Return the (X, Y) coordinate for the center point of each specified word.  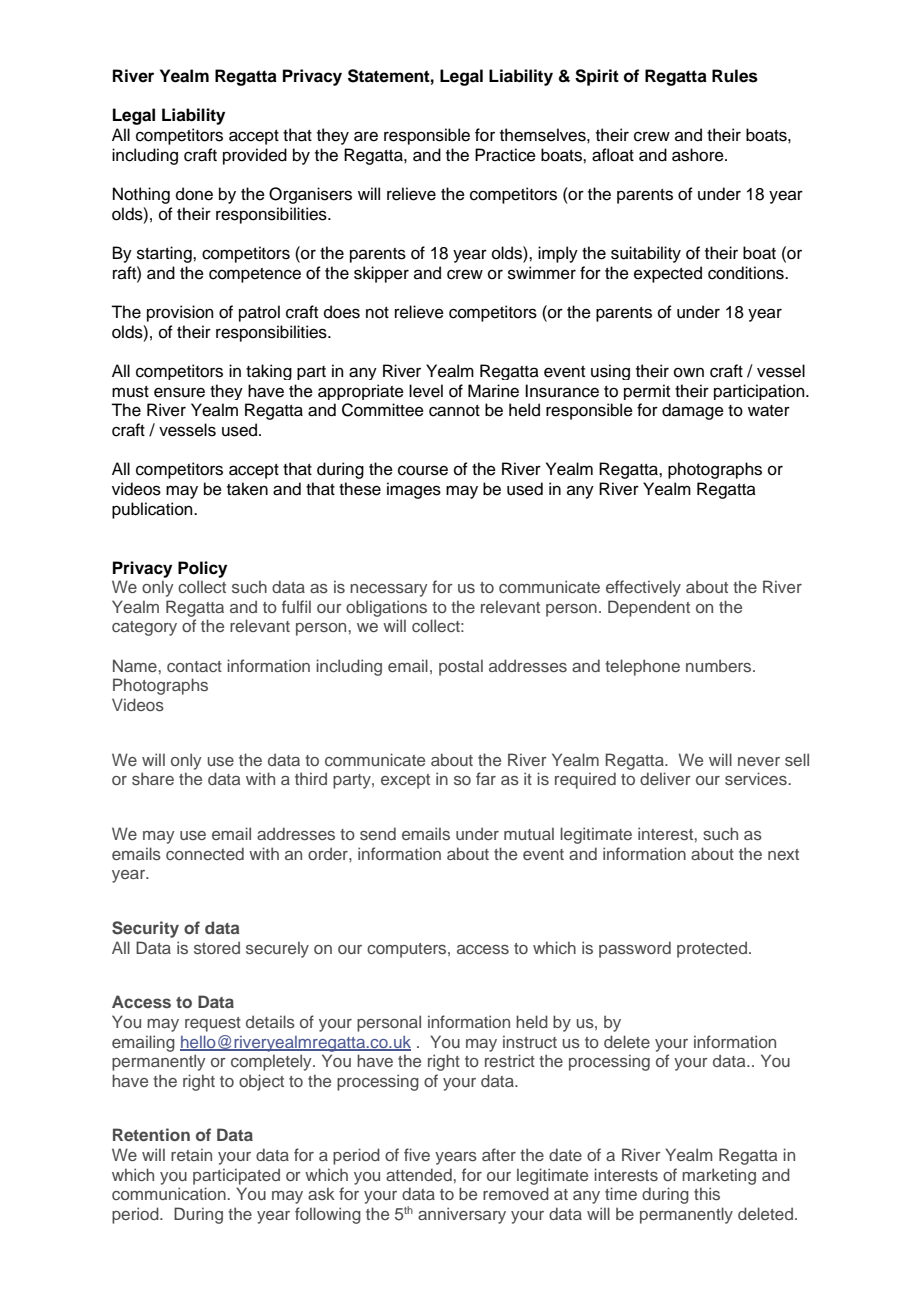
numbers (720, 665)
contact (194, 666)
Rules (735, 76)
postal (461, 667)
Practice (505, 155)
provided (255, 156)
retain (191, 1154)
